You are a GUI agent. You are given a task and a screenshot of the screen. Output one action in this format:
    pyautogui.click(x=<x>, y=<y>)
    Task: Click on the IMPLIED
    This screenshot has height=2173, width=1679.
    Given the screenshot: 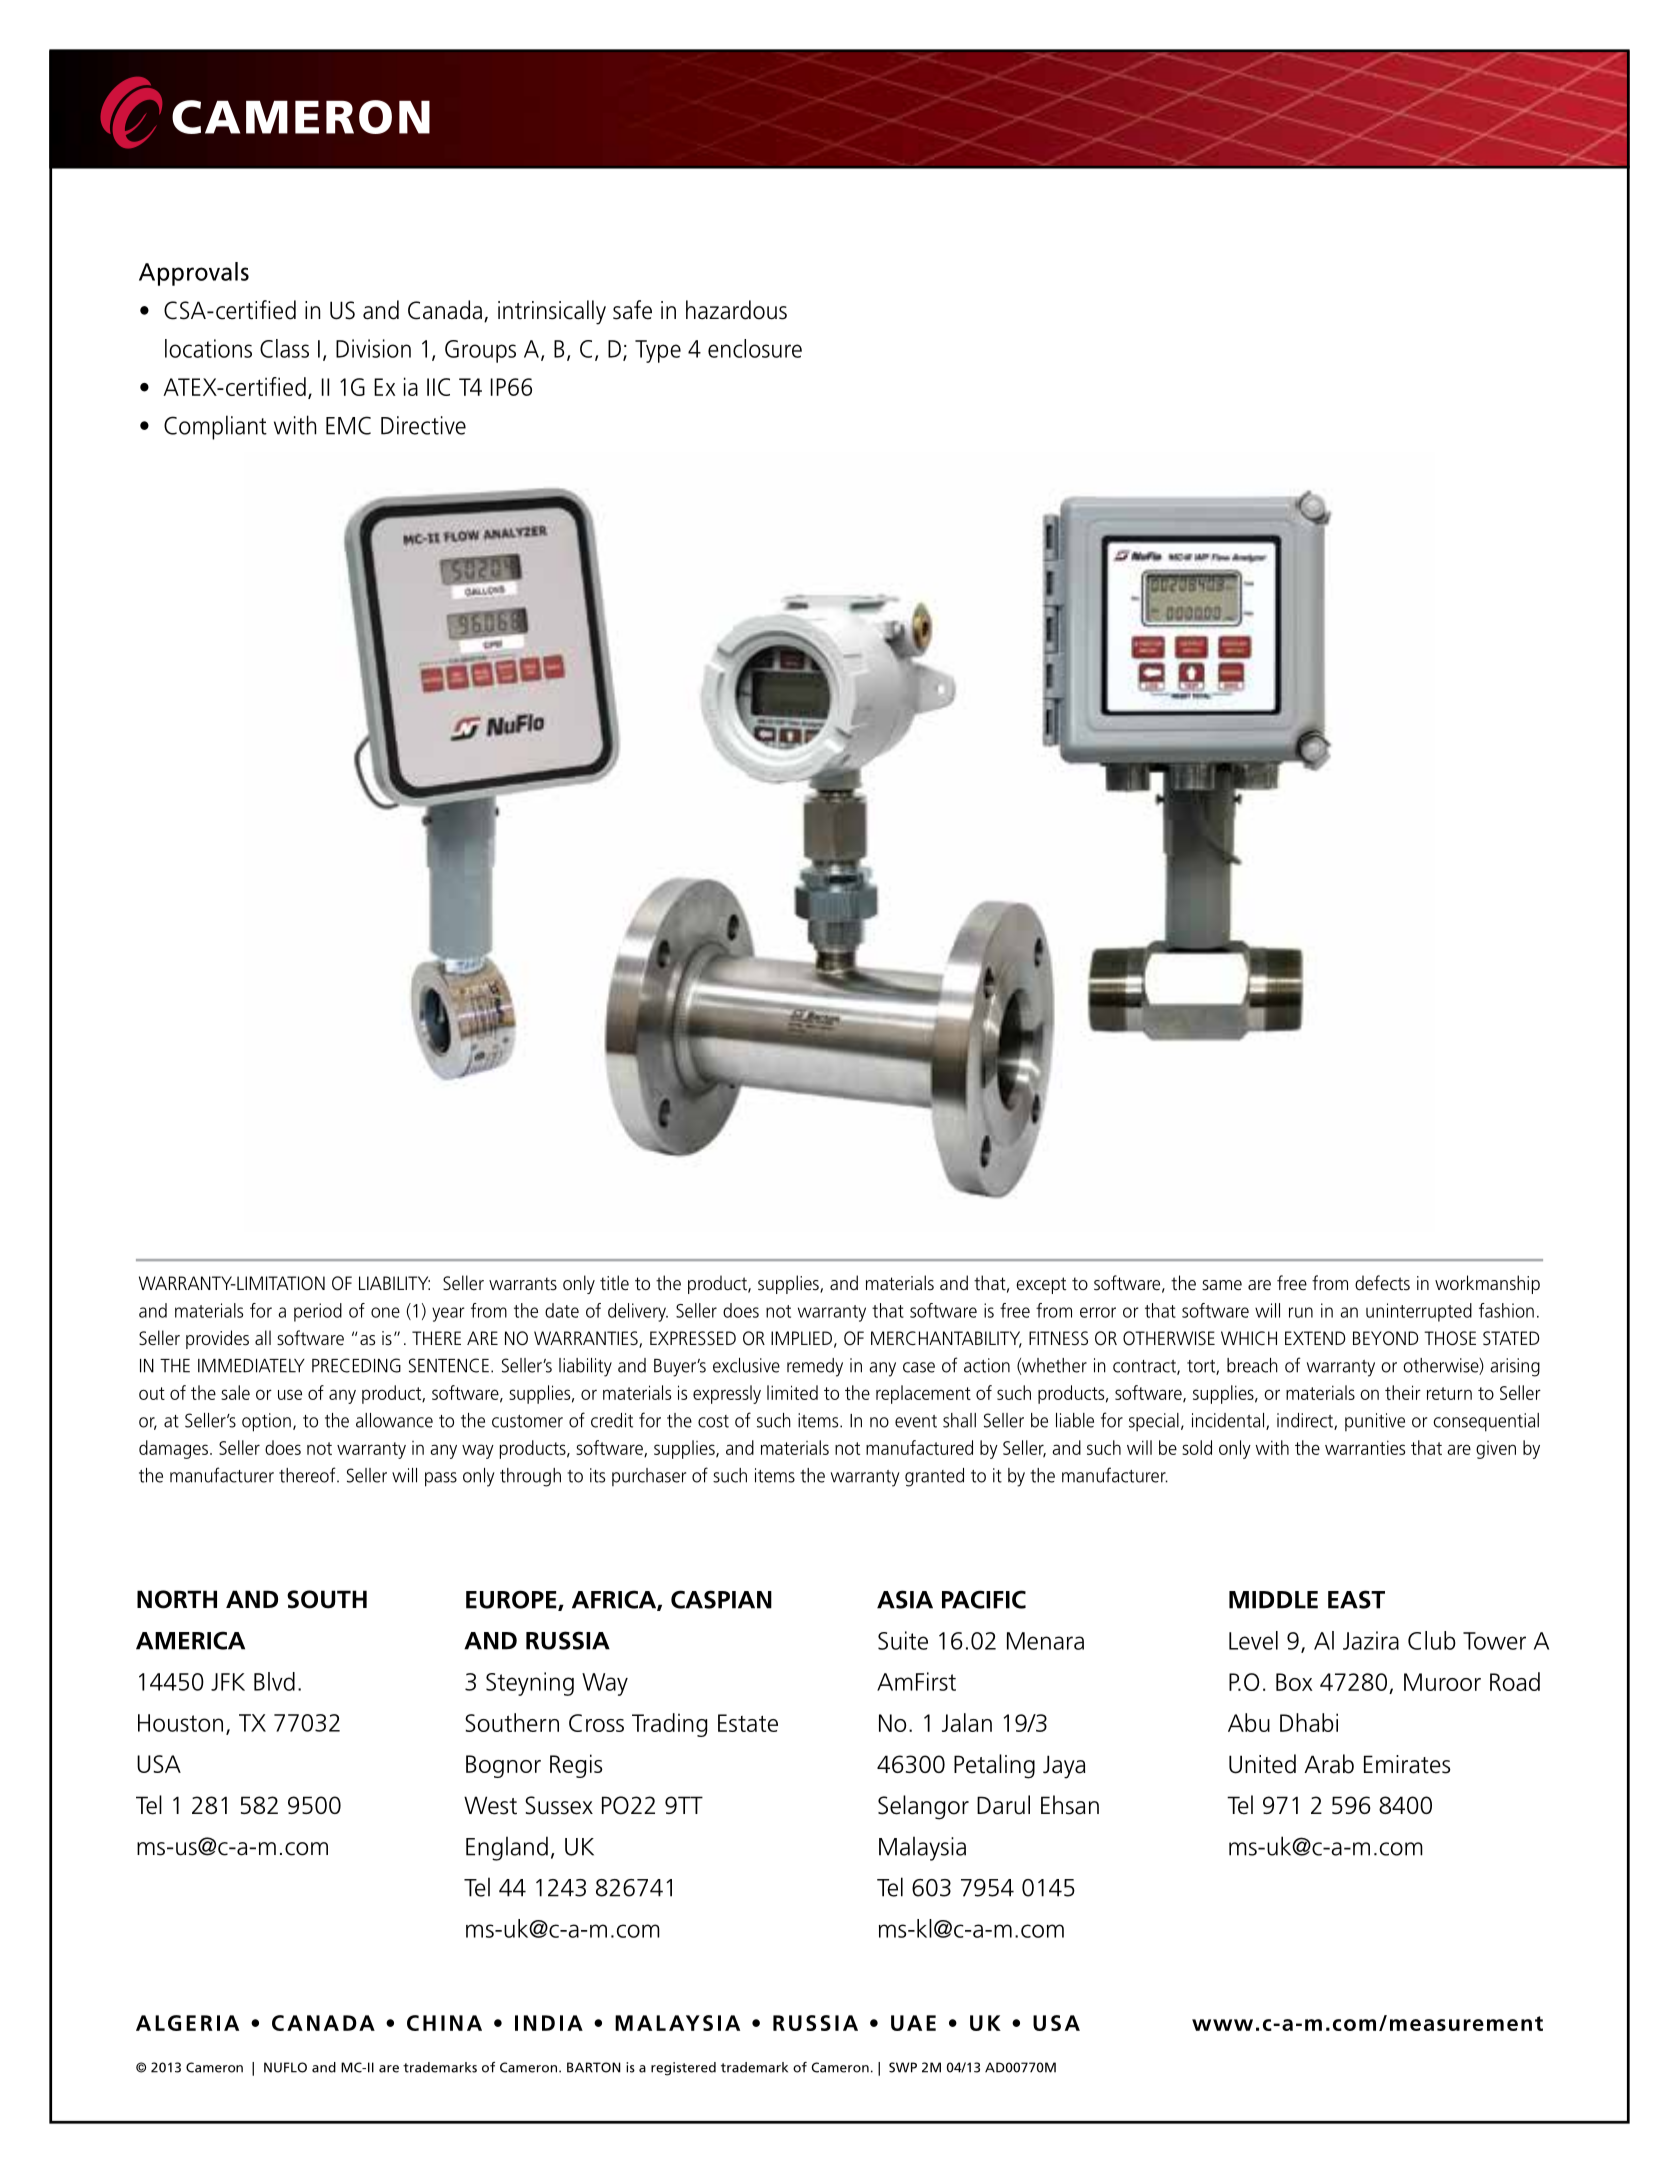 What is the action you would take?
    pyautogui.click(x=801, y=1338)
